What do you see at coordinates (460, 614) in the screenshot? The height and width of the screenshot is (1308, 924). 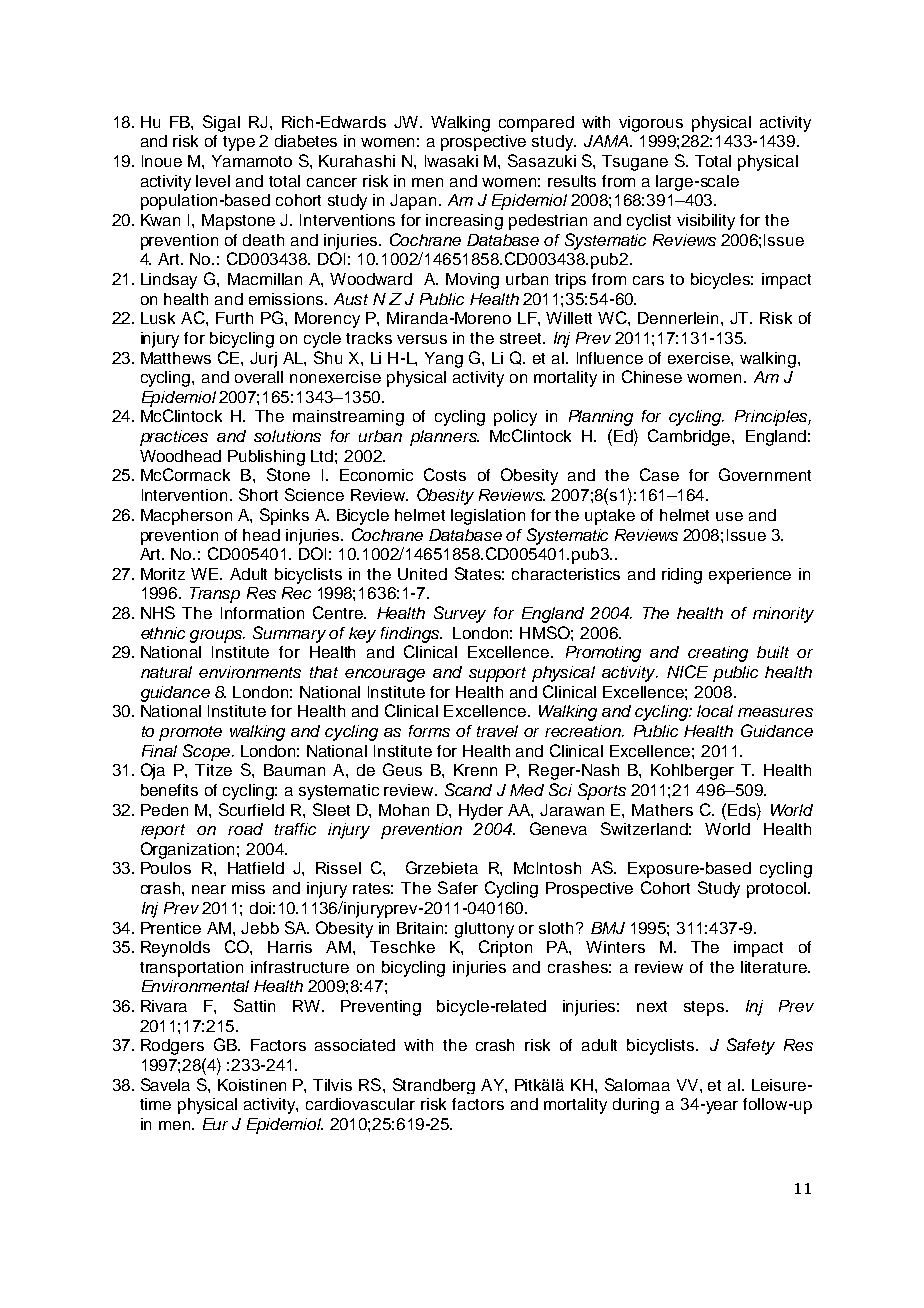 I see `Survey` at bounding box center [460, 614].
